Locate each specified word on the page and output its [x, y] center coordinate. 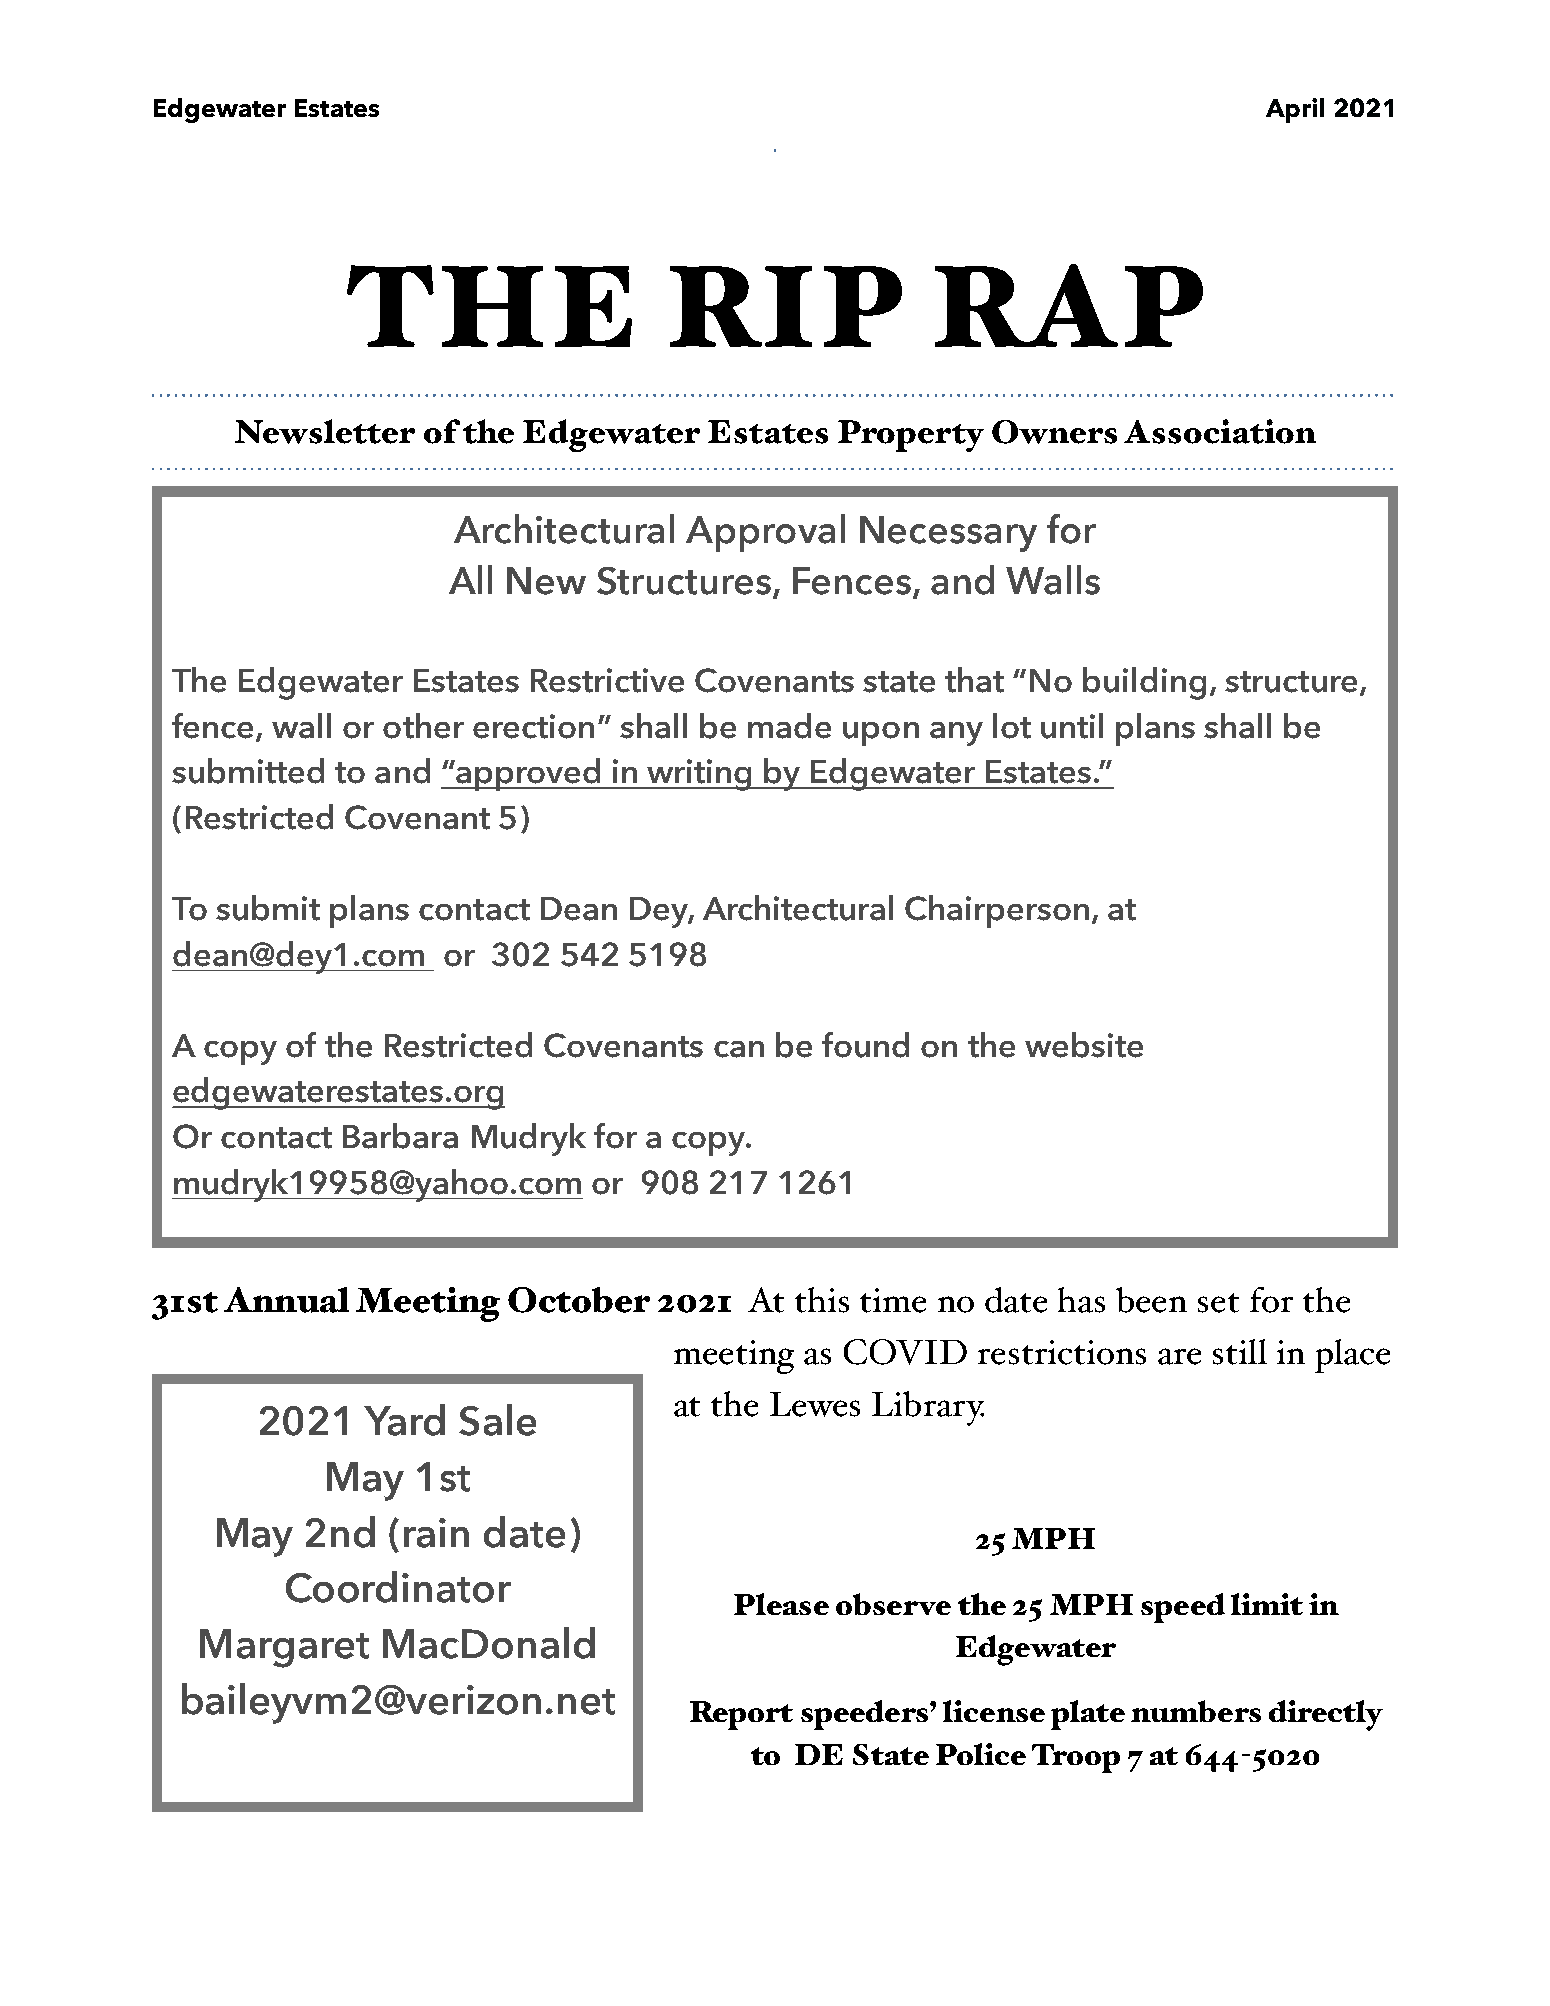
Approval [765, 533]
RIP [786, 306]
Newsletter [325, 431]
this [822, 1300]
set [1218, 1303]
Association [1220, 431]
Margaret [284, 1648]
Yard [404, 1420]
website [1084, 1045]
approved [528, 774]
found [865, 1045]
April [1295, 110]
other [423, 726]
